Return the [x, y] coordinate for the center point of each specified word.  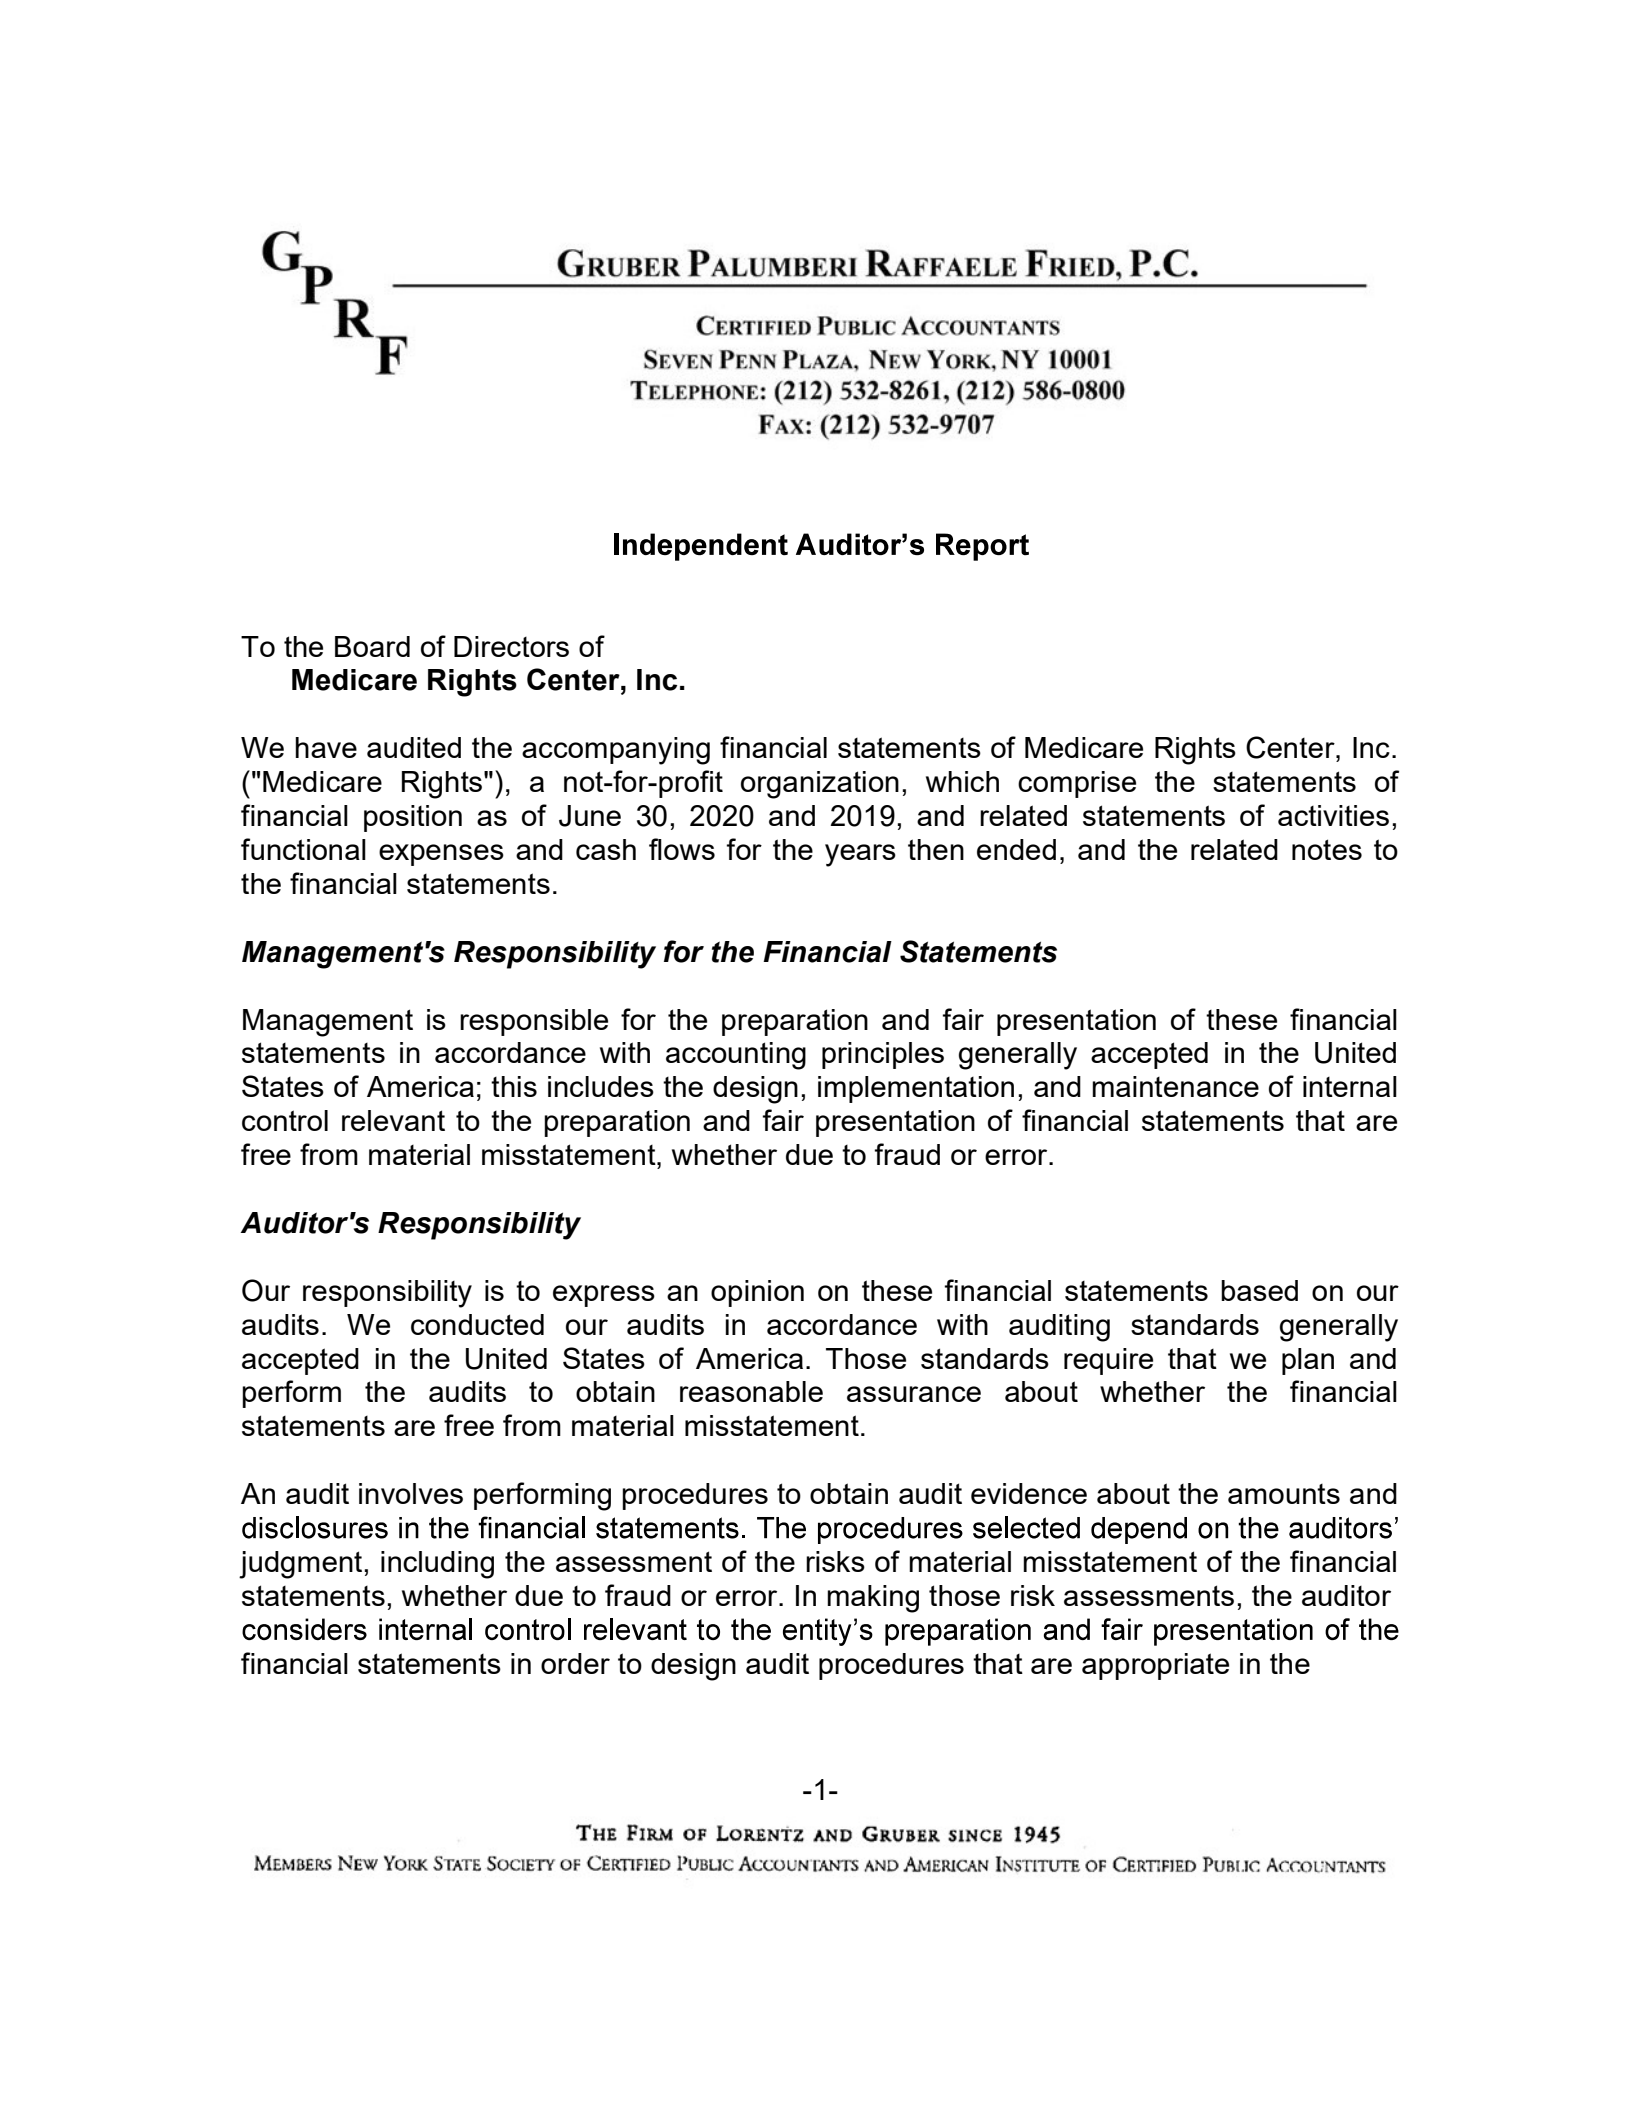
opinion [757, 1293]
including [437, 1565]
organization [820, 785]
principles [883, 1055]
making [873, 1599]
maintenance [1175, 1086]
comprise [1077, 784]
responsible [534, 1022]
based [1259, 1290]
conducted [477, 1324]
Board [372, 646]
